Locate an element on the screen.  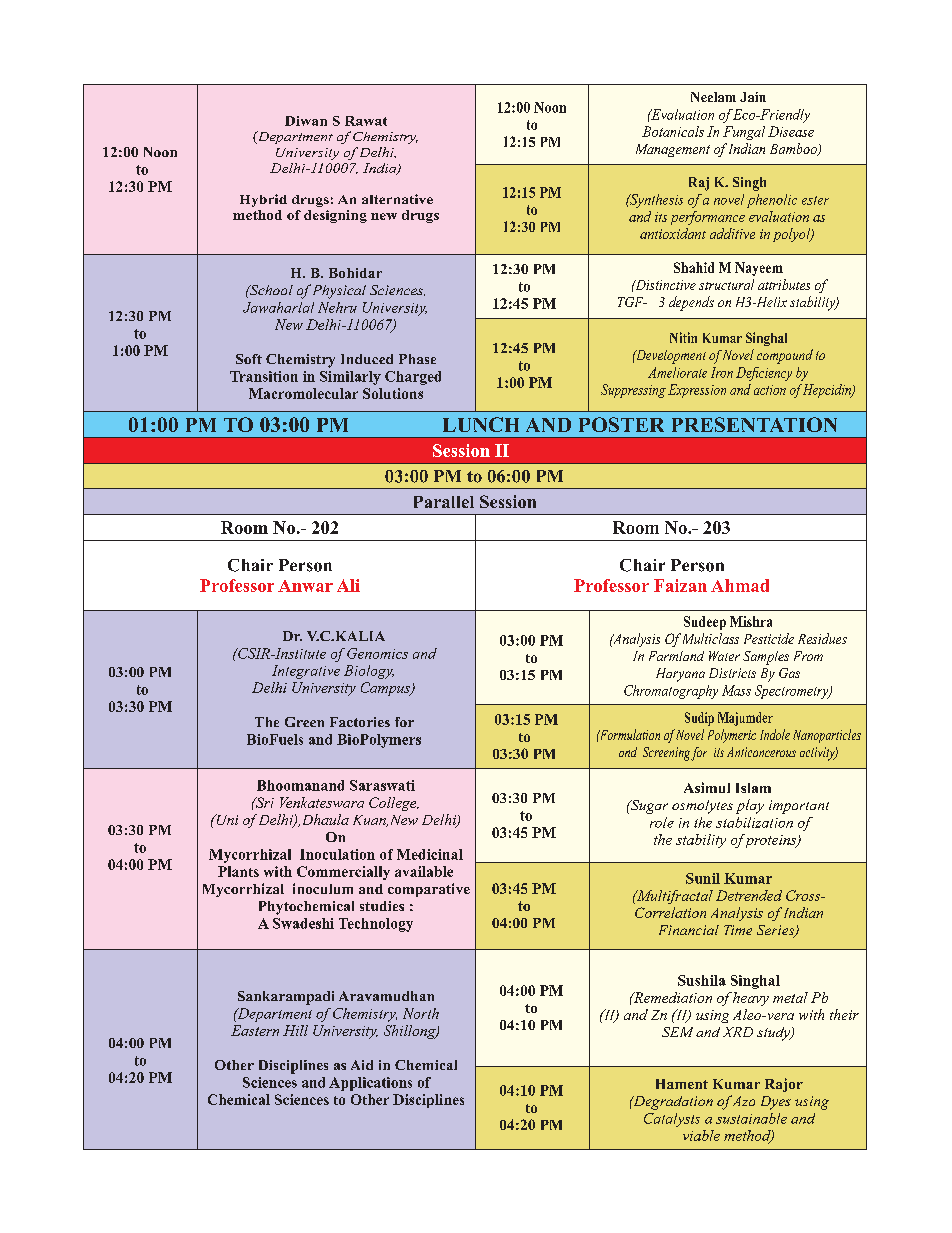
Anwar is located at coordinates (305, 586).
